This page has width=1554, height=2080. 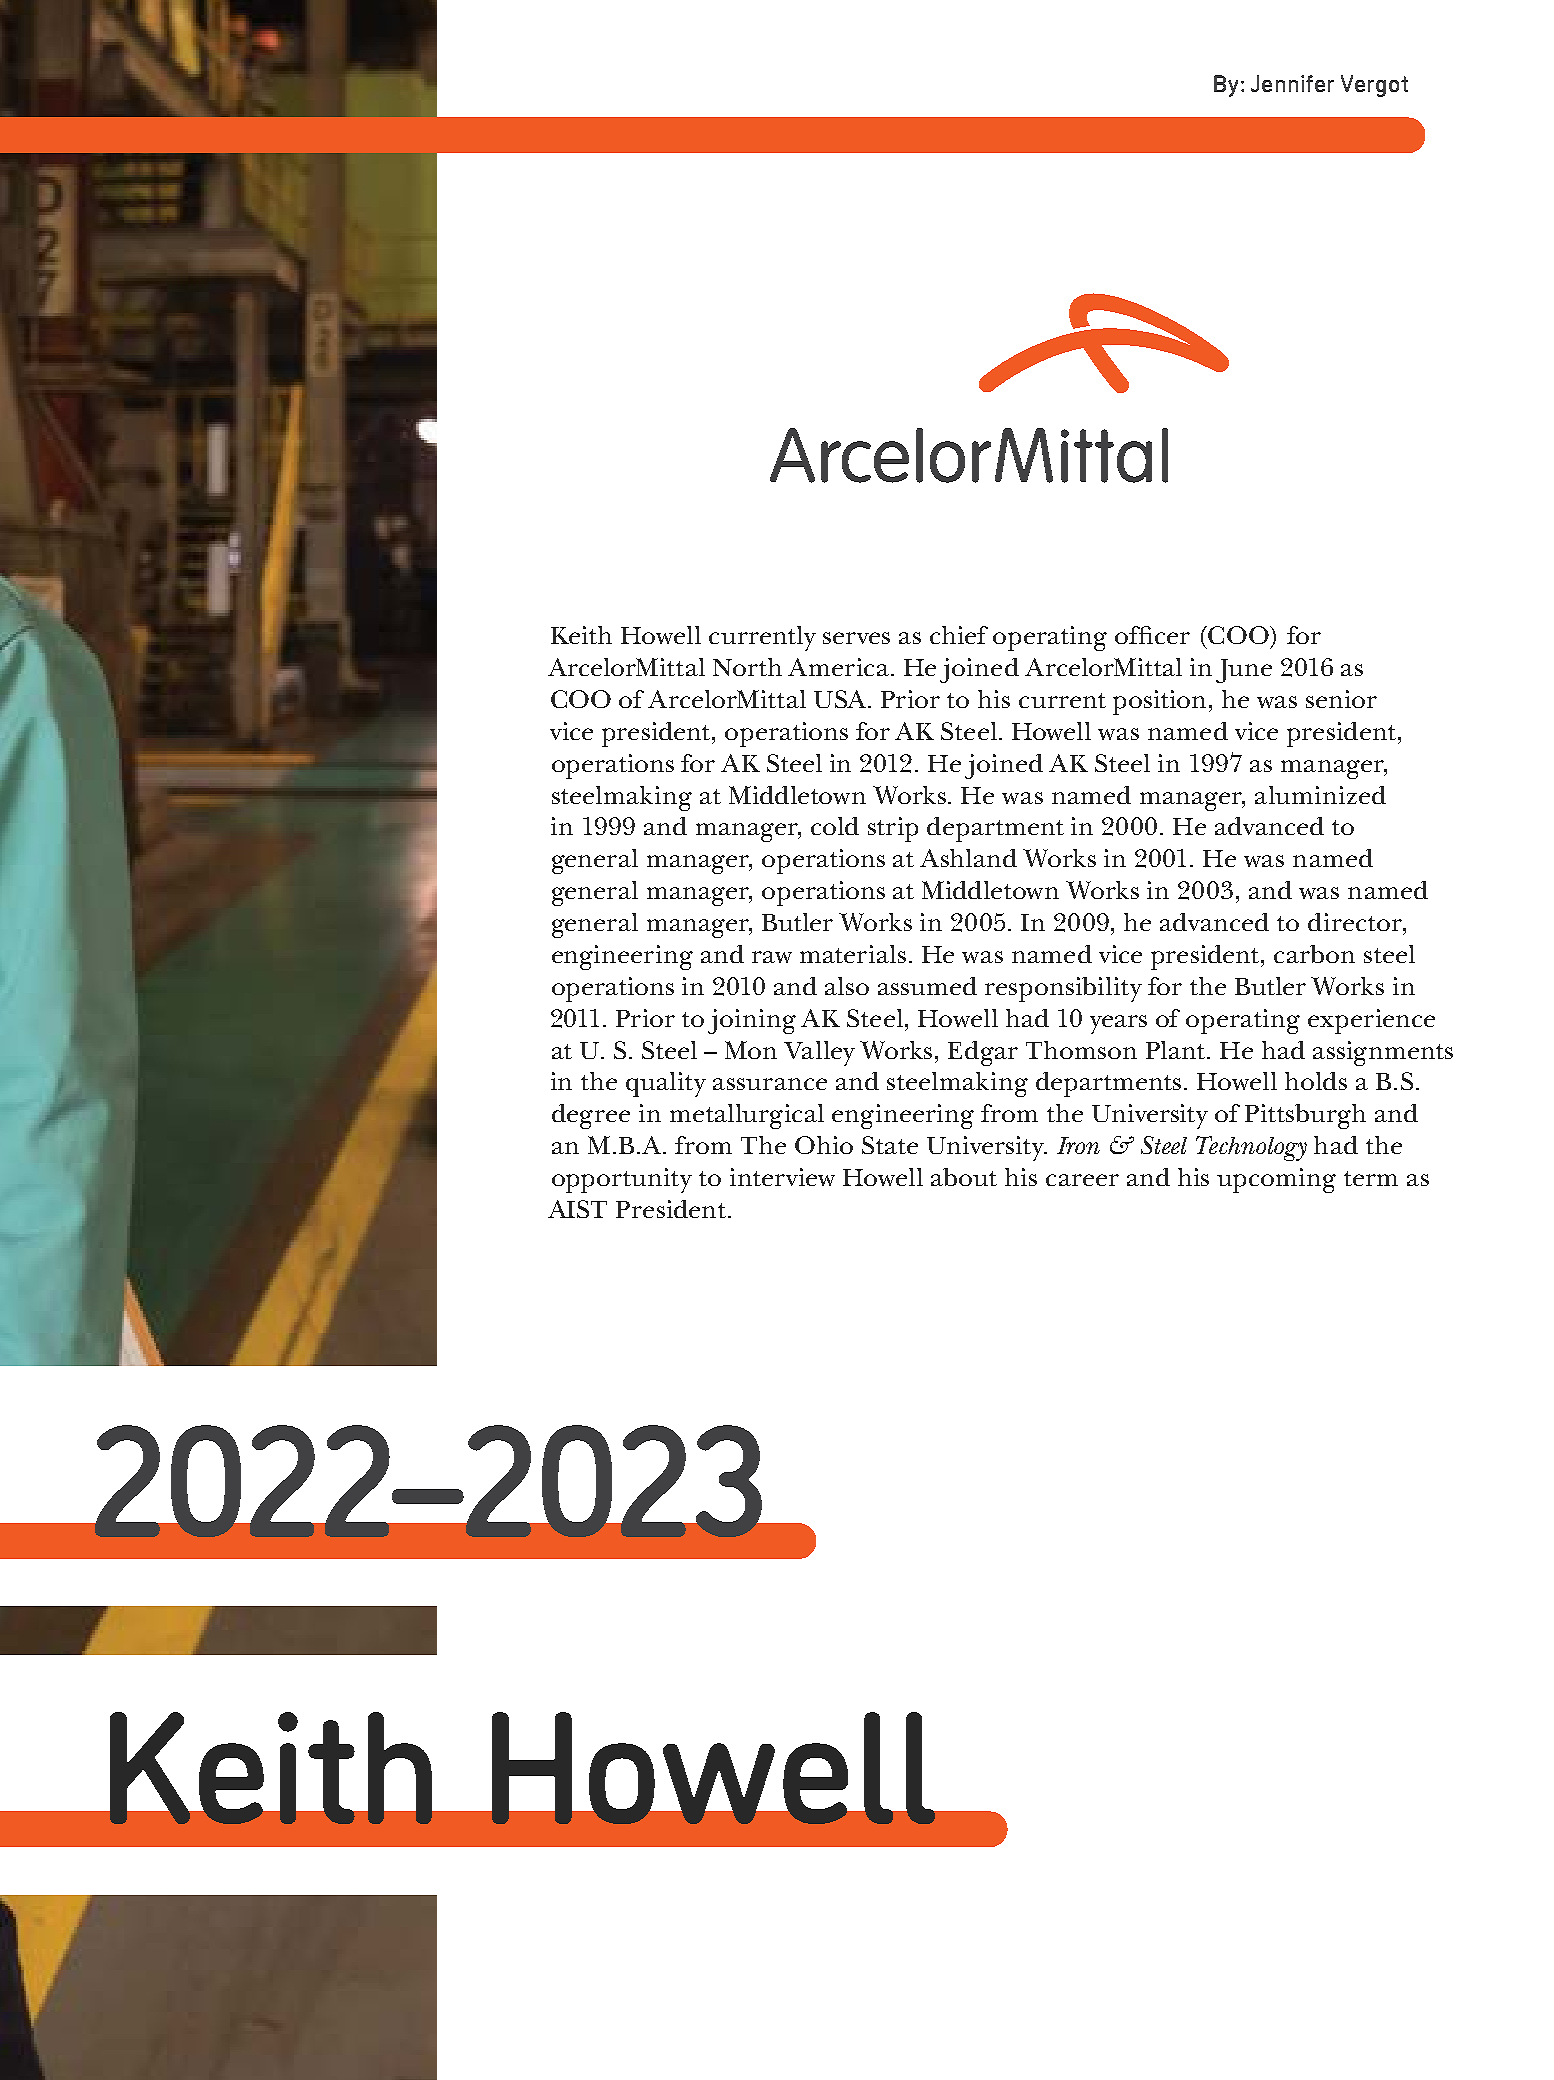 What do you see at coordinates (856, 638) in the page?
I see `serves` at bounding box center [856, 638].
